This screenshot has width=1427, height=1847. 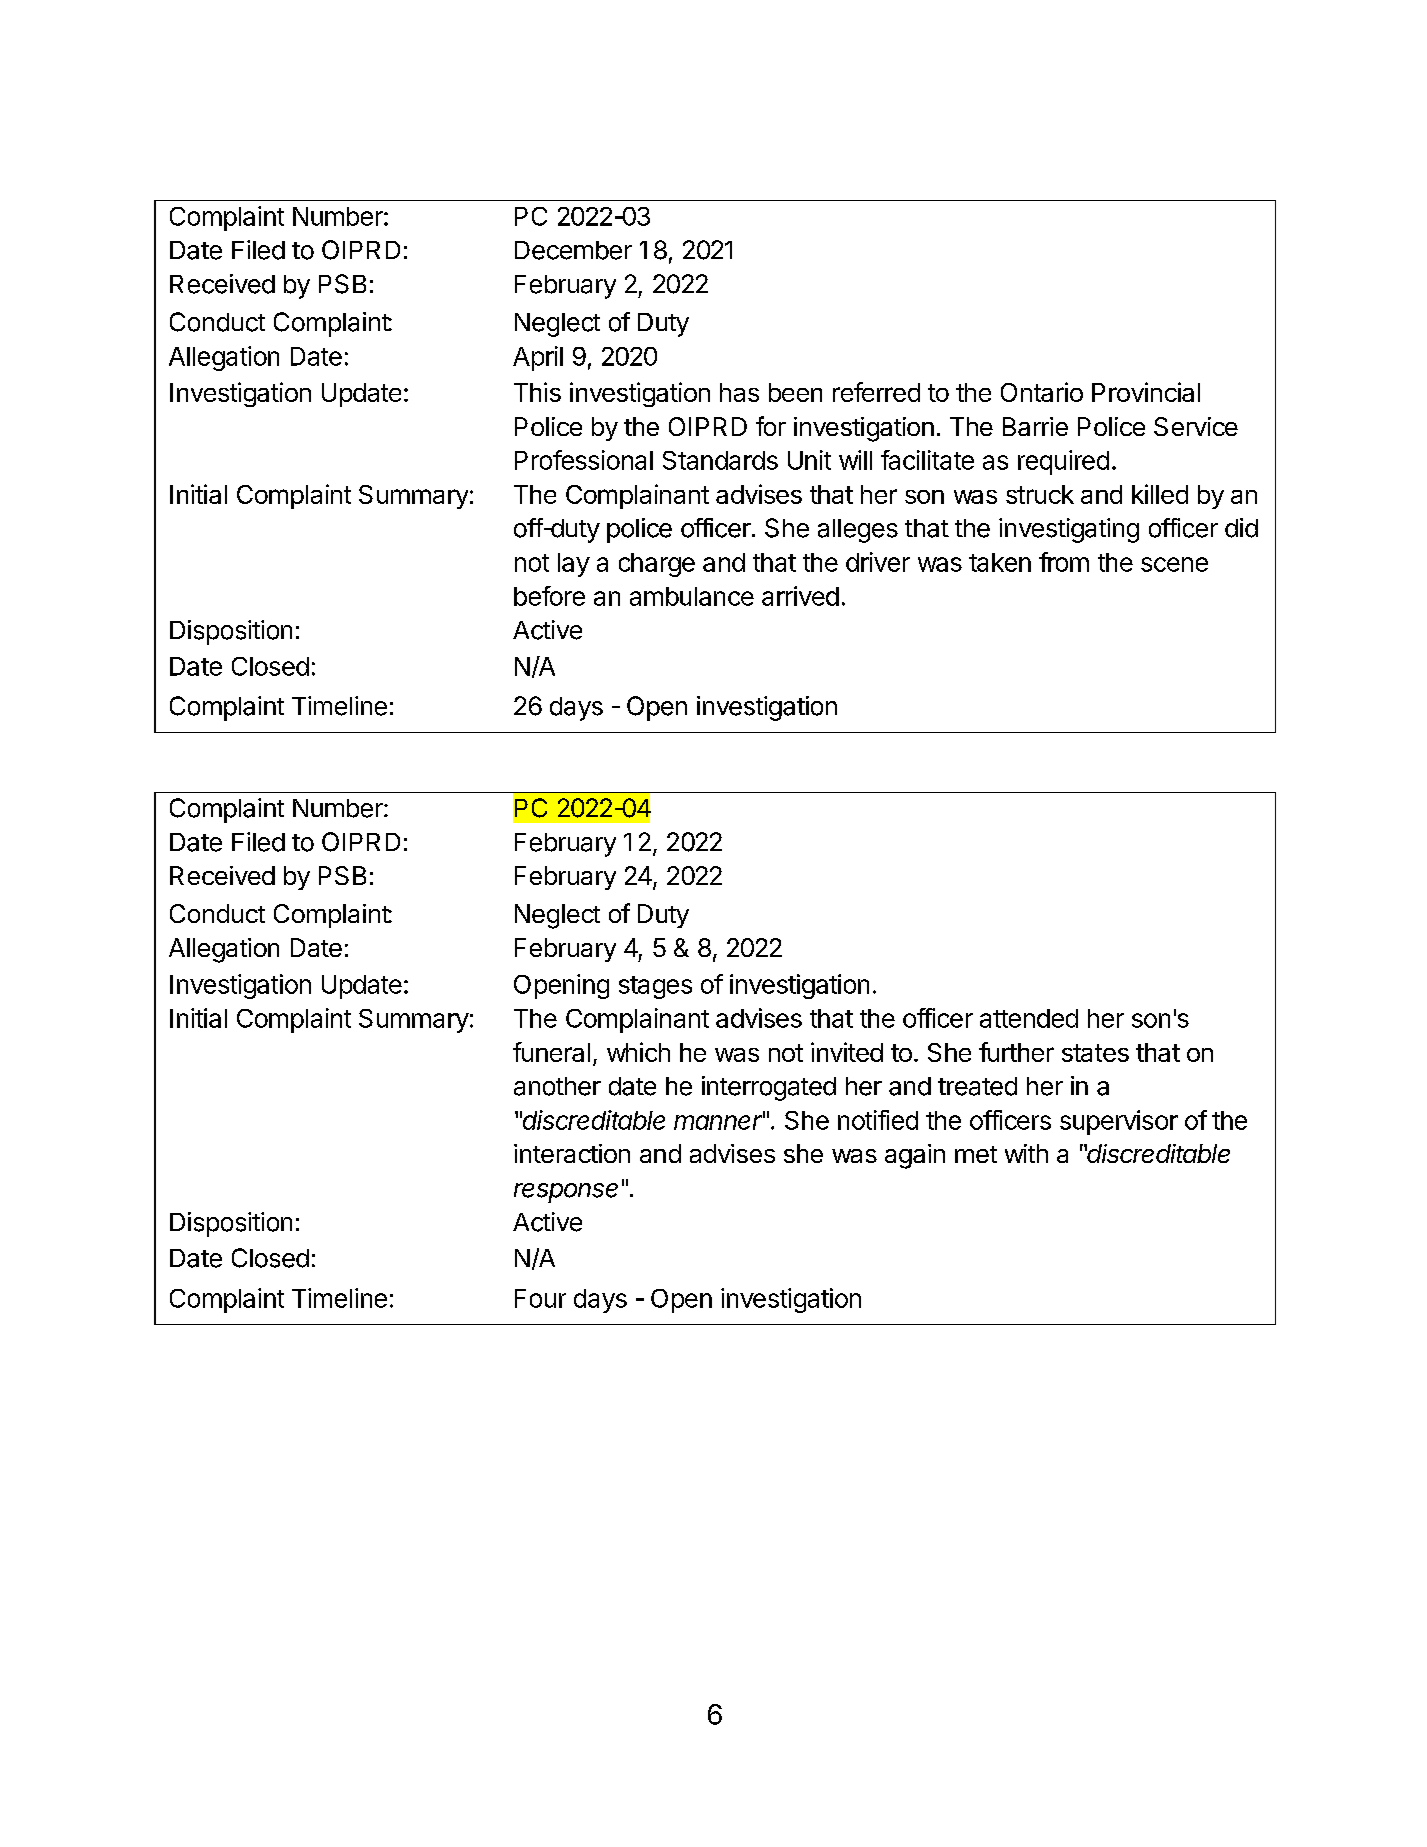 What do you see at coordinates (876, 392) in the screenshot?
I see `referred` at bounding box center [876, 392].
